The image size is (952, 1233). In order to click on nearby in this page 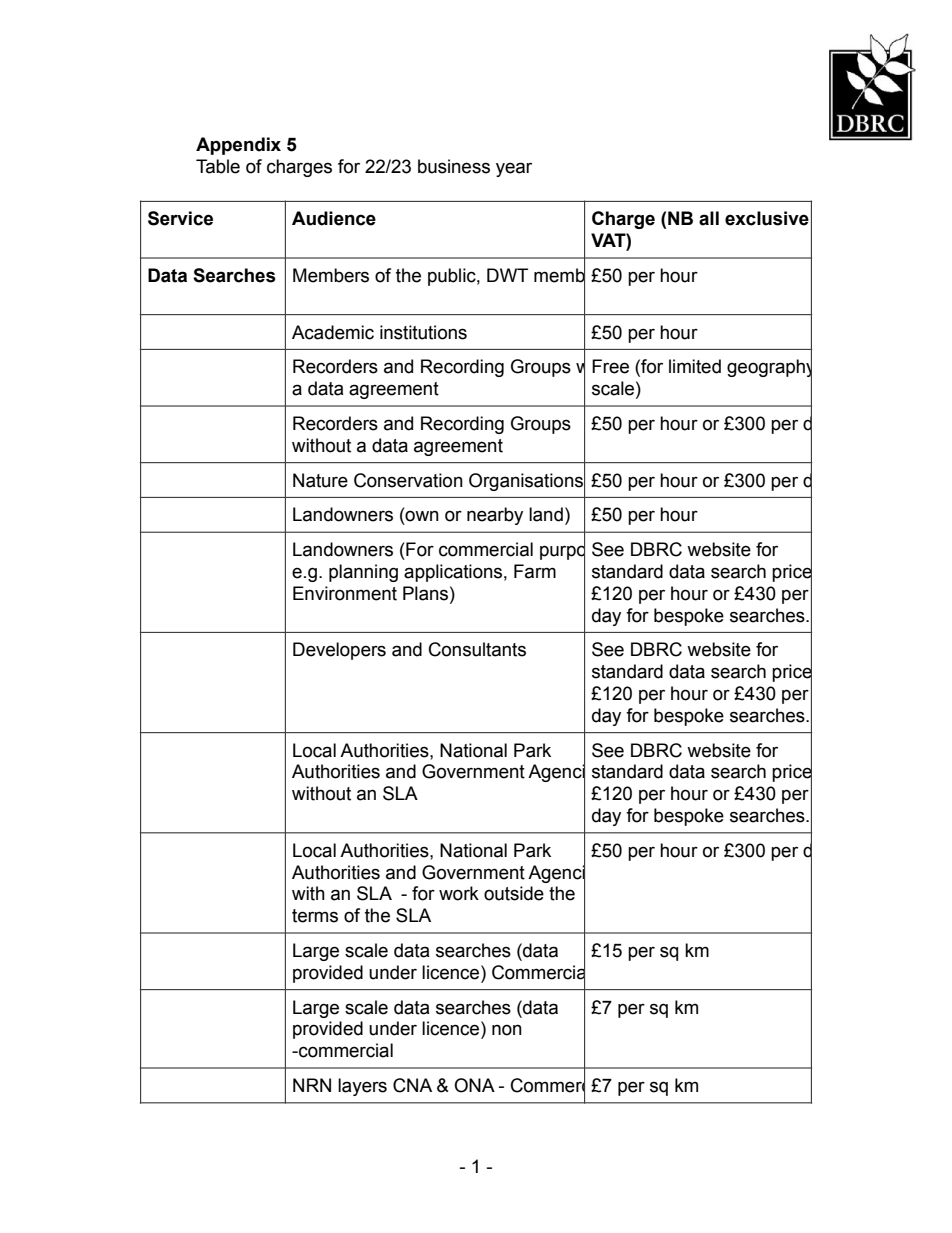, I will do `click(495, 516)`.
